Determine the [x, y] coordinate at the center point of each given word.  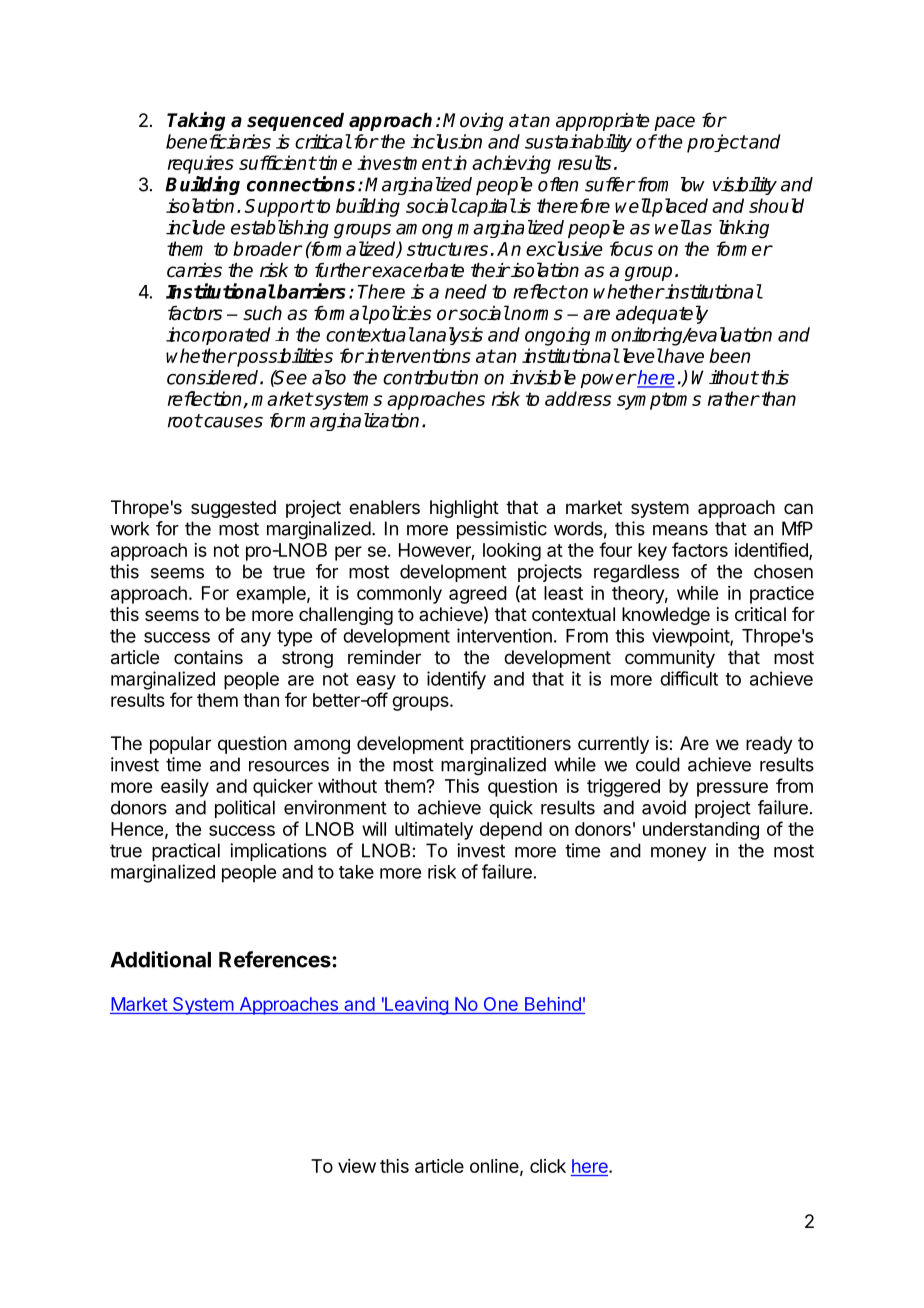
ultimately [434, 831]
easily [185, 788]
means [680, 530]
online [494, 1166]
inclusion [446, 141]
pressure [732, 789]
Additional [160, 959]
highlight [464, 509]
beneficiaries [218, 141]
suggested [233, 509]
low [693, 184]
